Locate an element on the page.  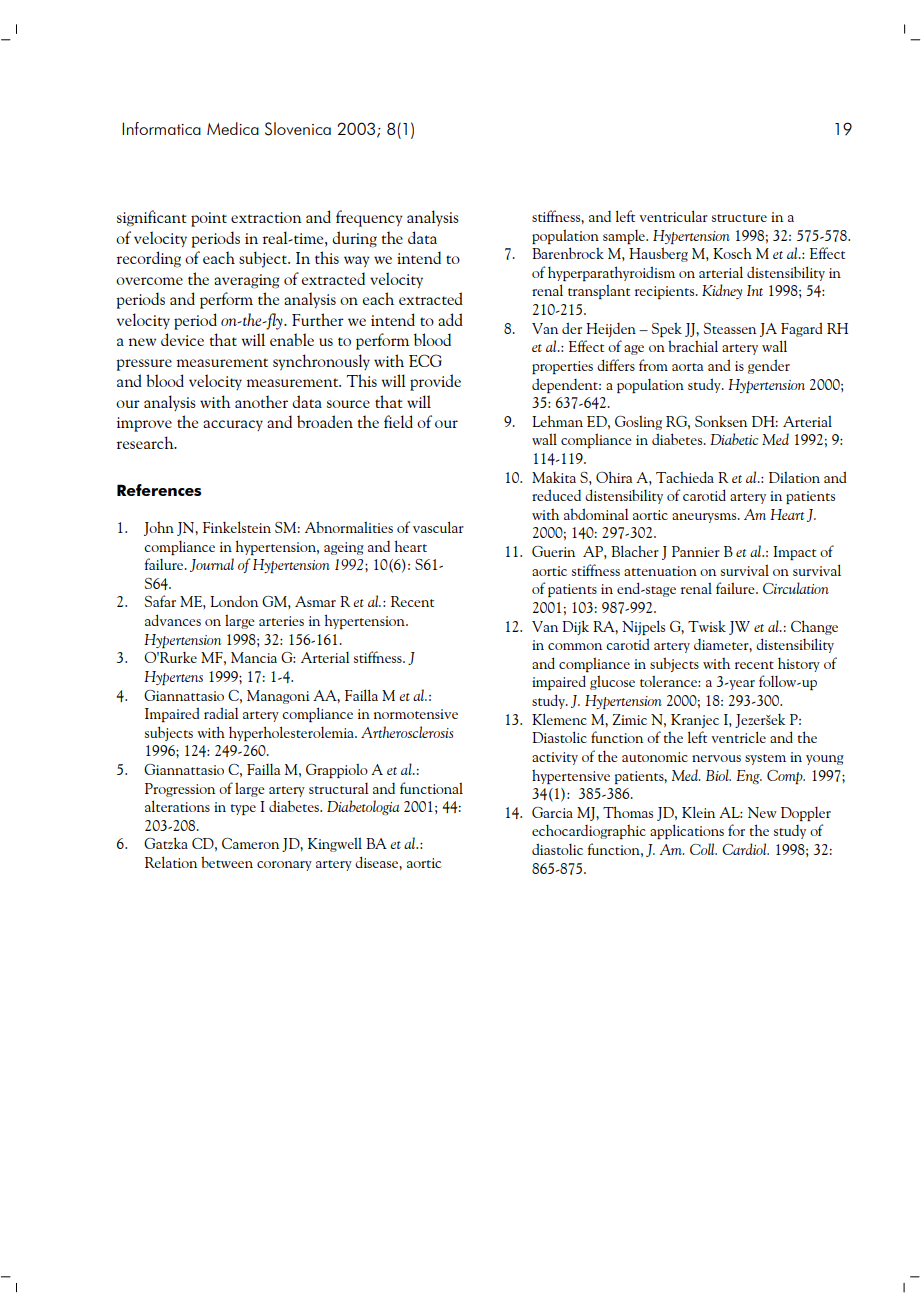
add is located at coordinates (450, 319).
